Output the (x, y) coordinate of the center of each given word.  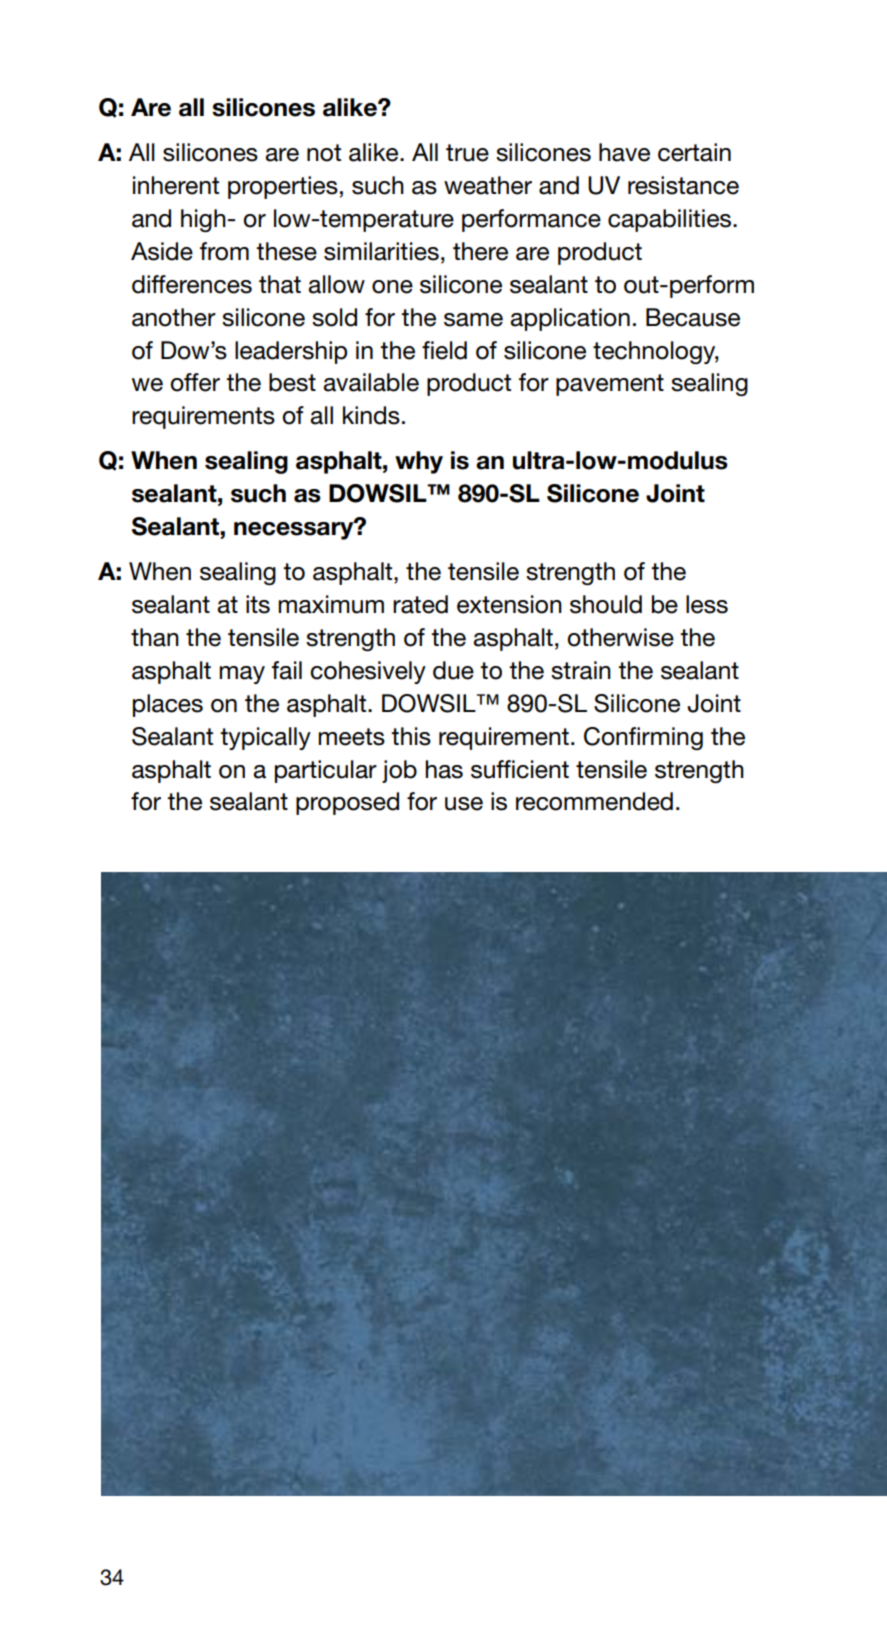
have (624, 152)
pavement (610, 385)
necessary (295, 530)
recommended (594, 801)
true (467, 153)
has (444, 769)
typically (265, 738)
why (419, 462)
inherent (176, 185)
